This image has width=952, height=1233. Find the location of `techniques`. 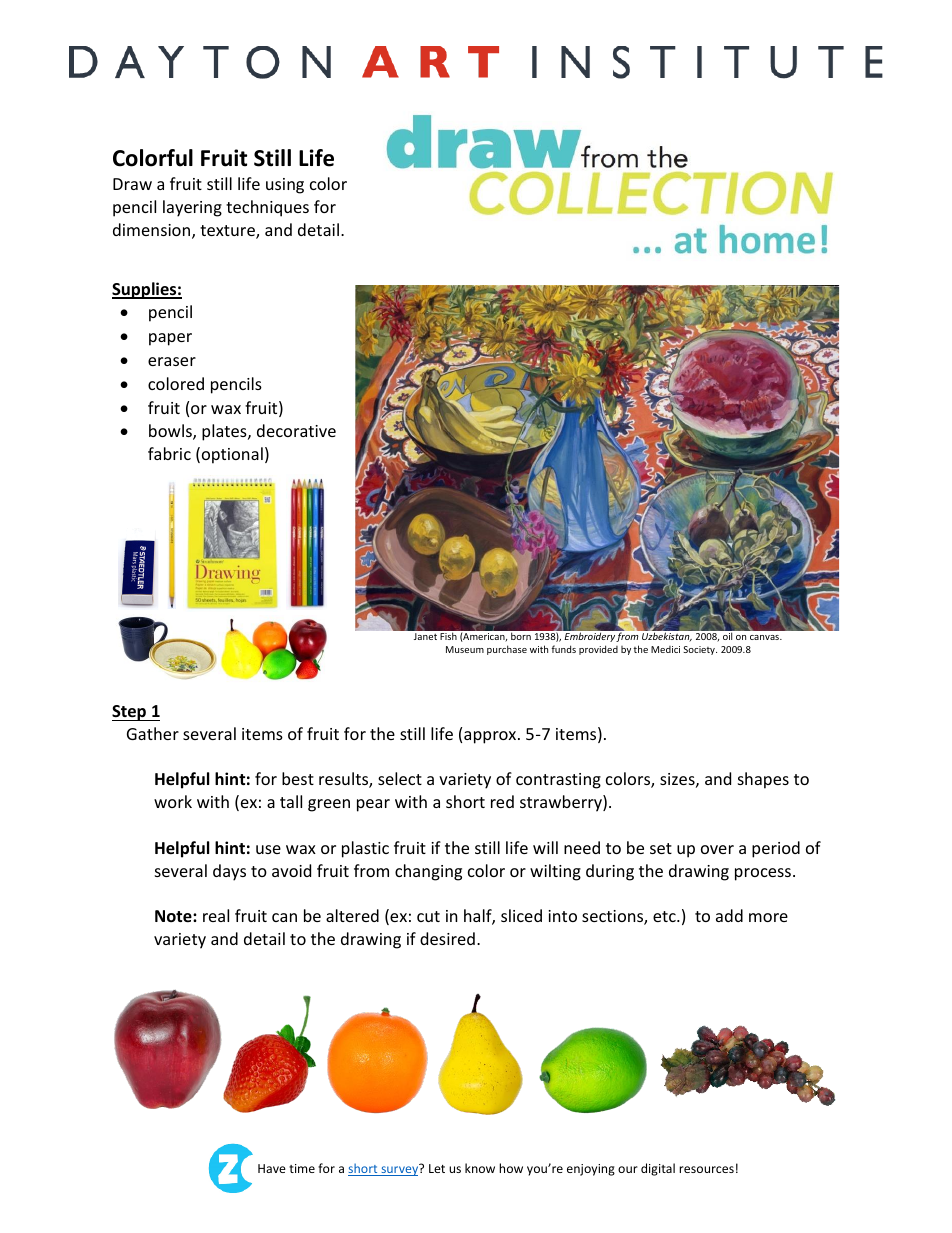

techniques is located at coordinates (267, 208).
